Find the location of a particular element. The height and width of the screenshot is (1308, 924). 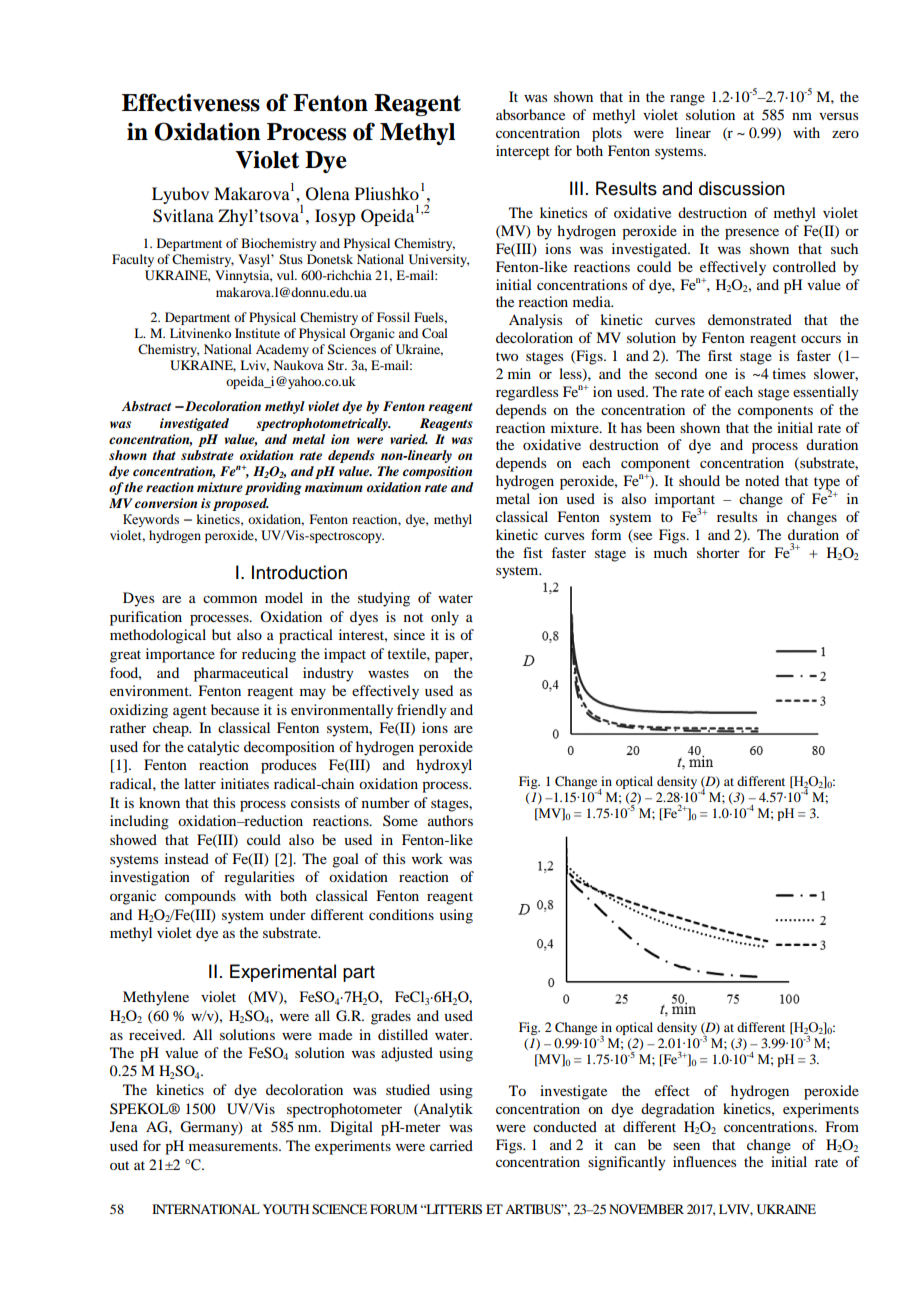

instead is located at coordinates (187, 858).
